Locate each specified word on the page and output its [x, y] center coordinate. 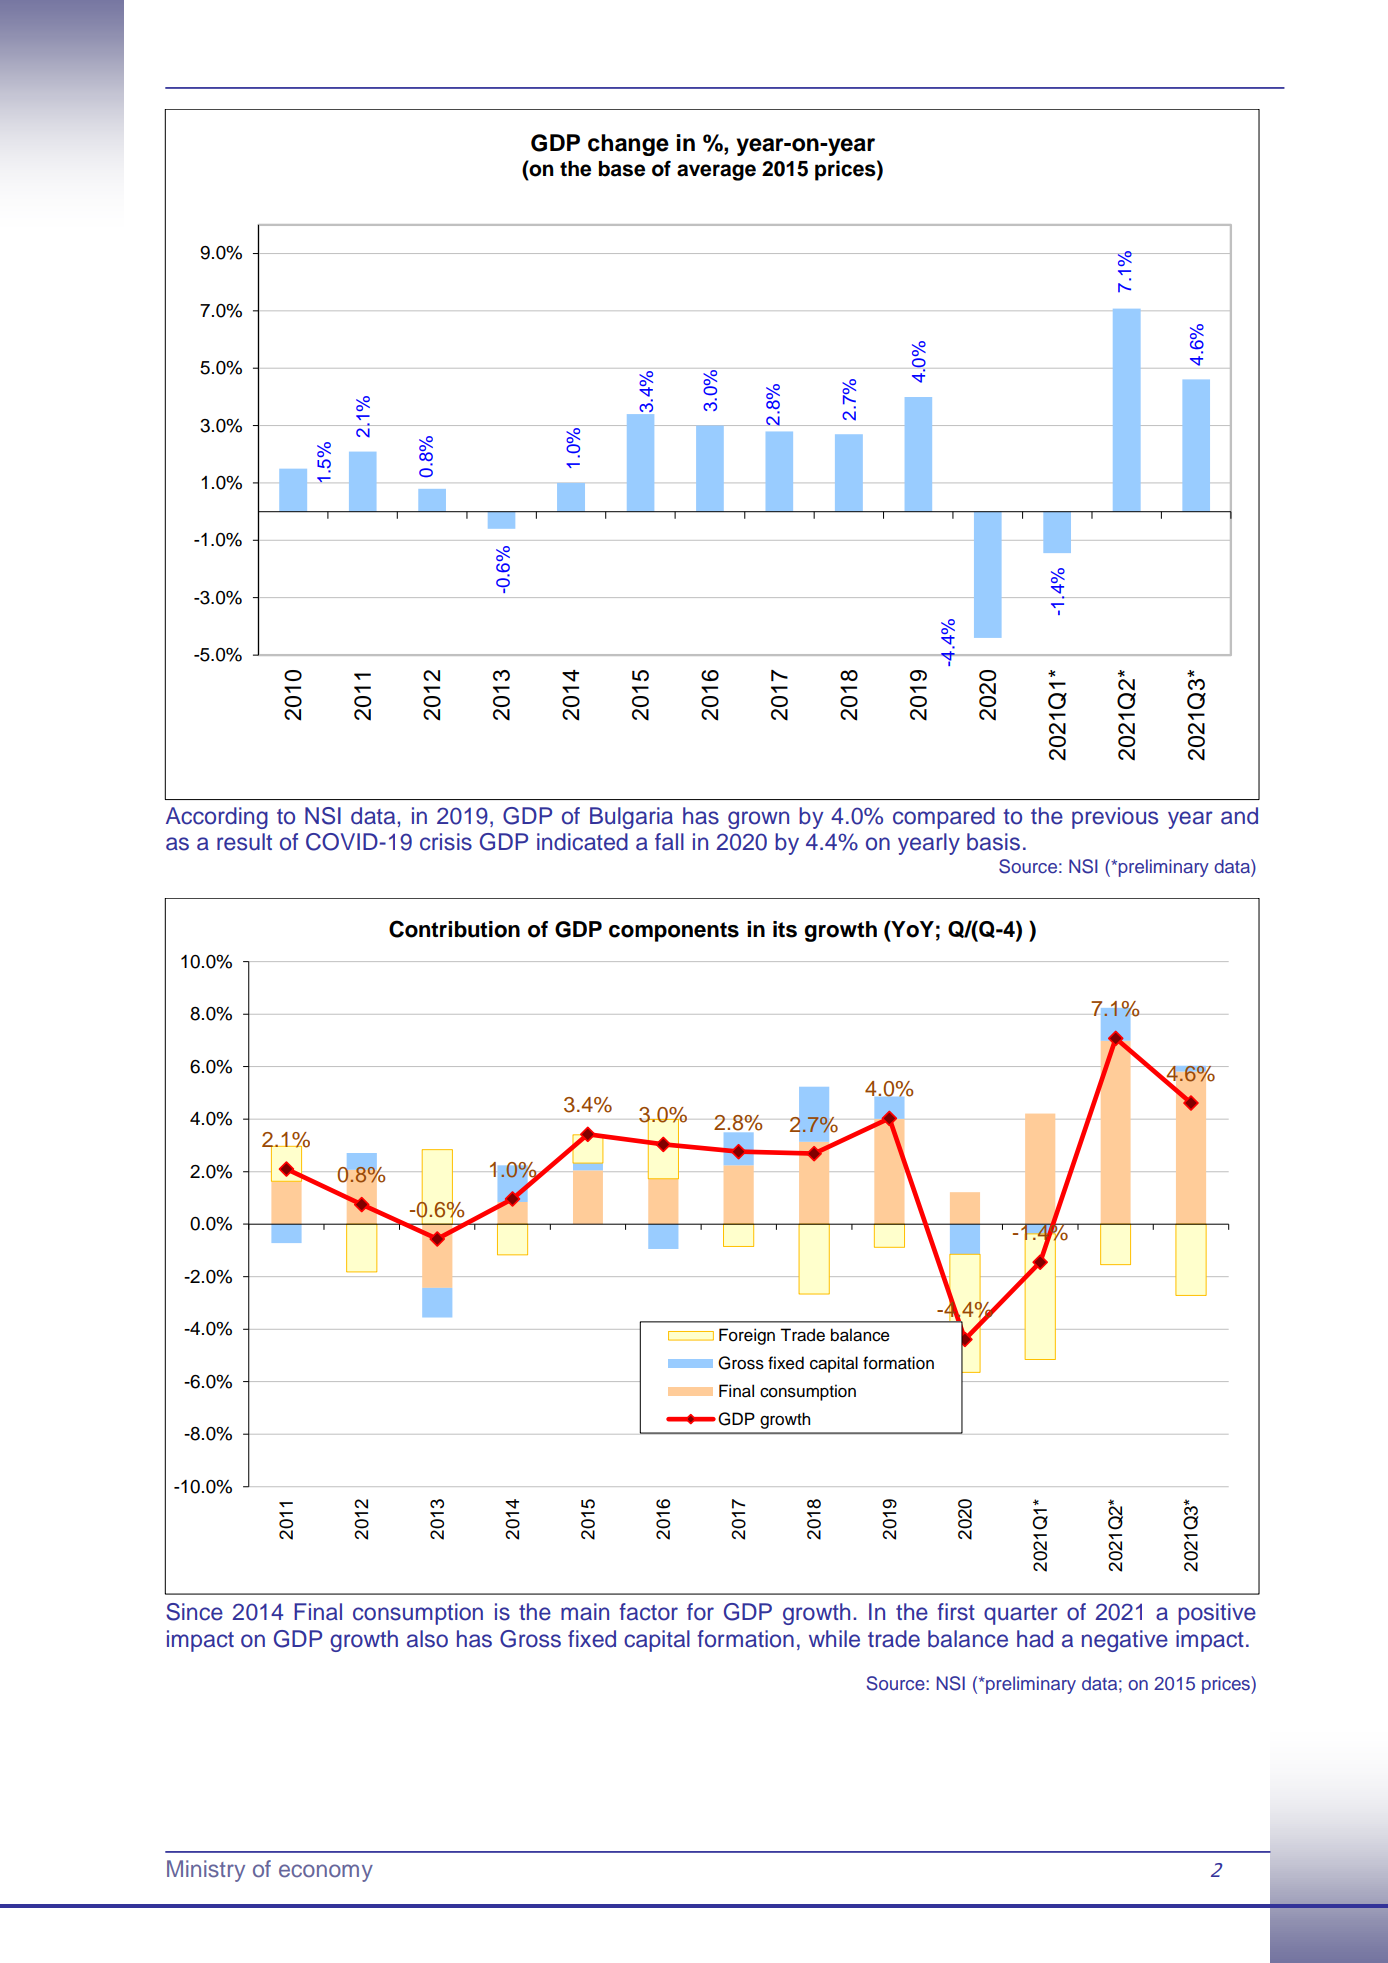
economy [326, 1873]
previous [1115, 818]
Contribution [454, 929]
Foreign [747, 1336]
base [622, 169]
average [716, 172]
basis [993, 842]
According [217, 818]
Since [194, 1612]
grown [758, 820]
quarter [1021, 1615]
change [628, 145]
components [674, 932]
